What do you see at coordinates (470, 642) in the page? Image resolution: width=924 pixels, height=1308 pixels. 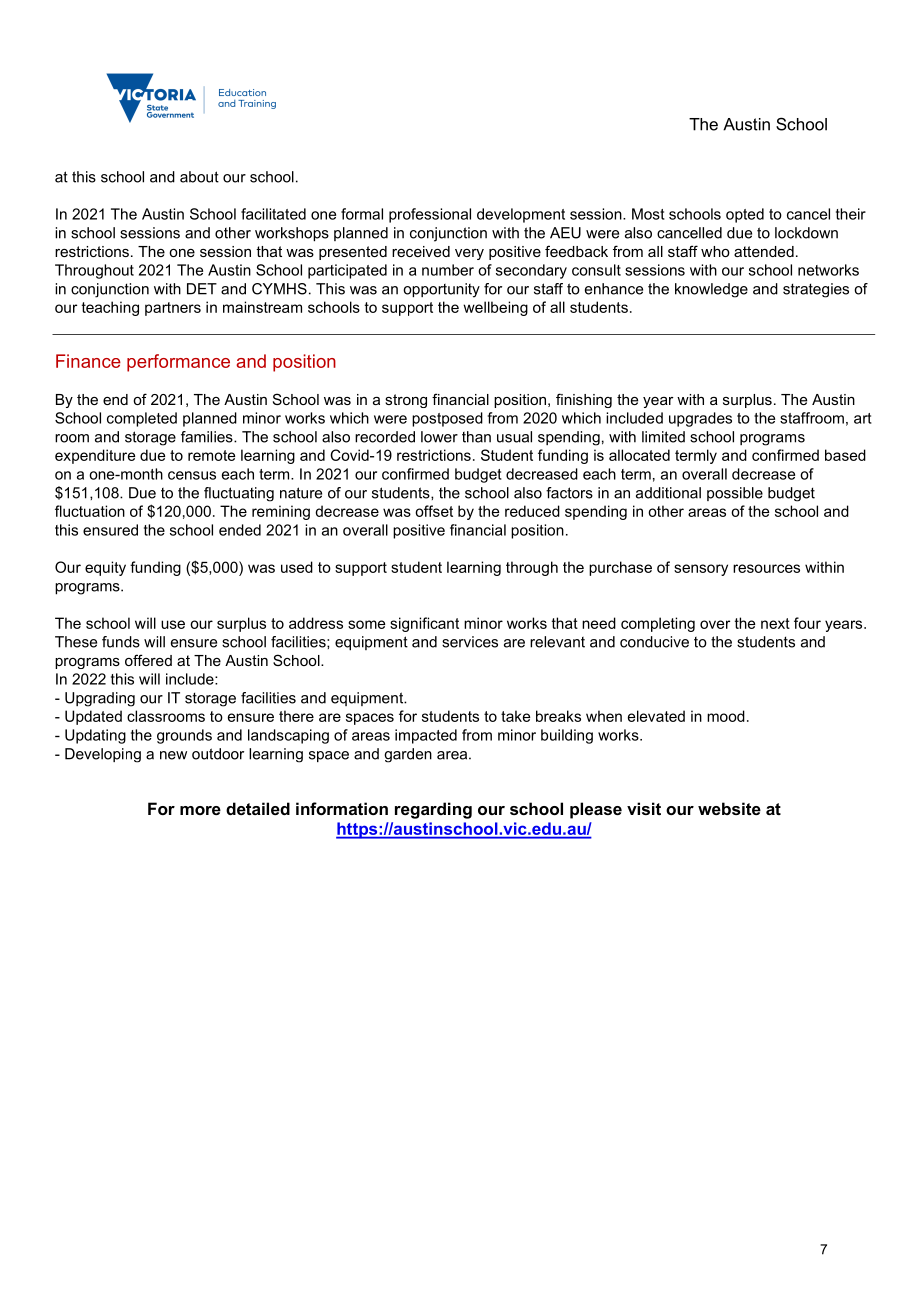 I see `services` at bounding box center [470, 642].
